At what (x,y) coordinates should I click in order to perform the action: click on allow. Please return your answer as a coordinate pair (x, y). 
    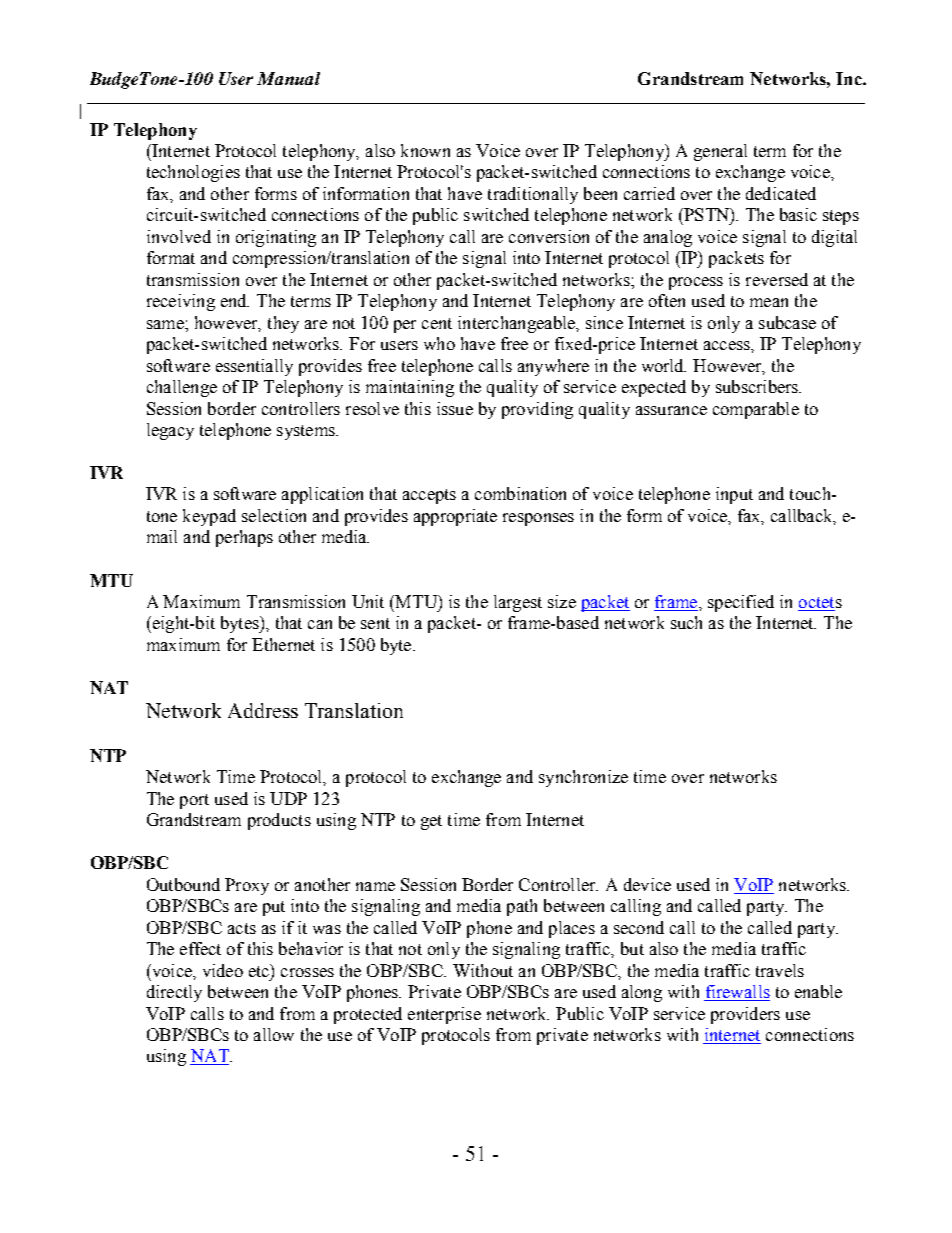
    Looking at the image, I should click on (274, 1034).
